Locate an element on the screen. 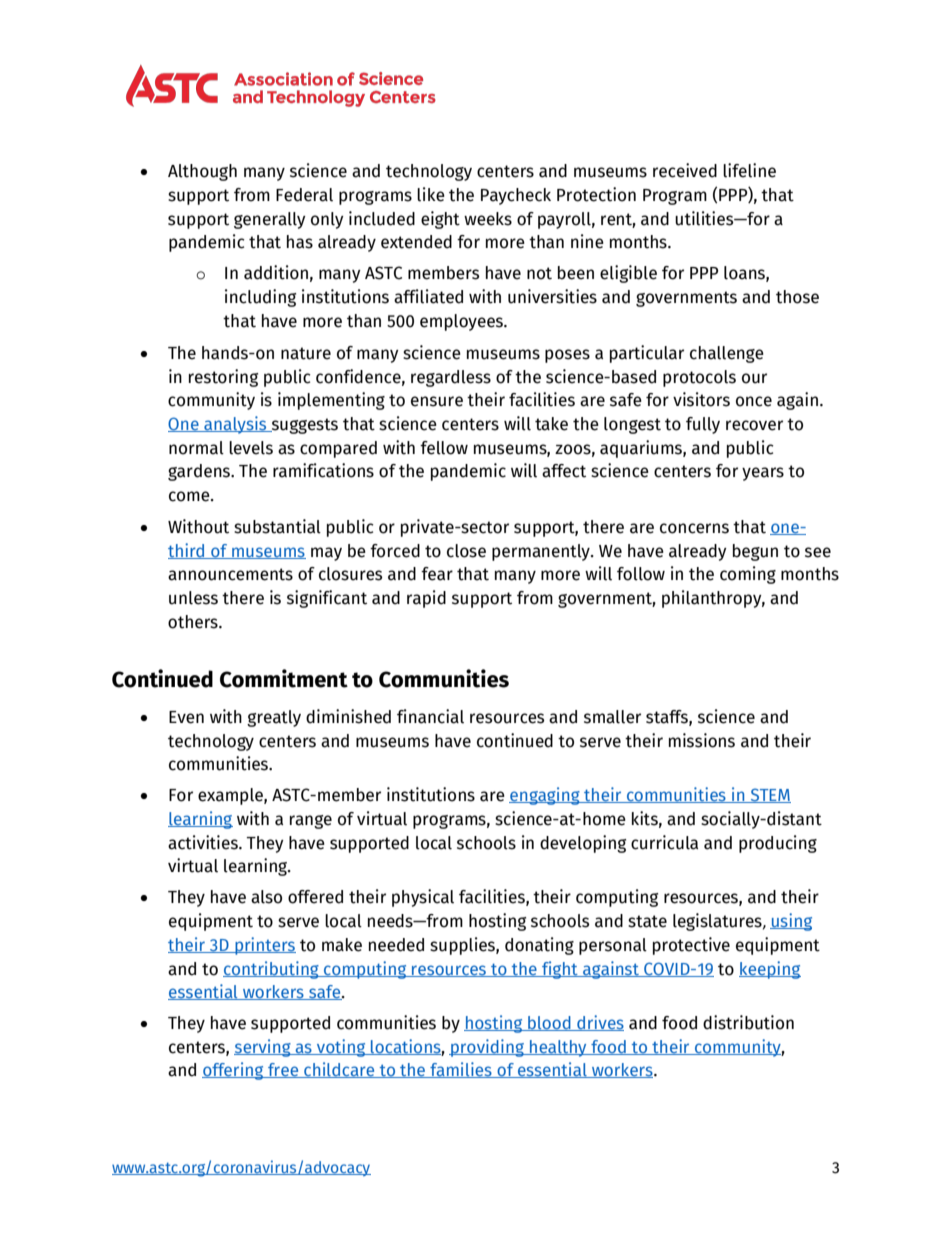  others is located at coordinates (194, 622).
